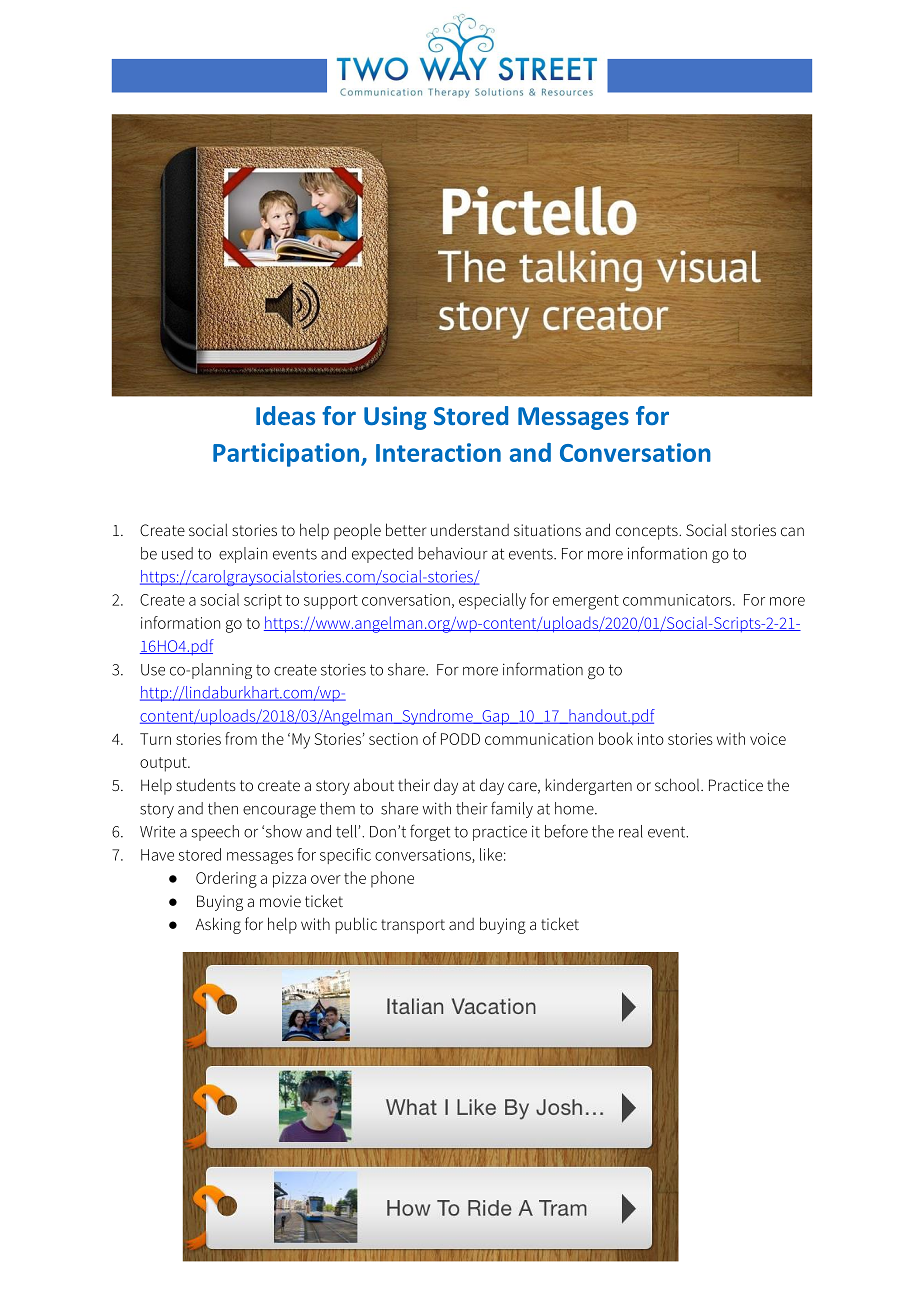 The image size is (924, 1308). What do you see at coordinates (285, 415) in the screenshot?
I see `Ideas` at bounding box center [285, 415].
